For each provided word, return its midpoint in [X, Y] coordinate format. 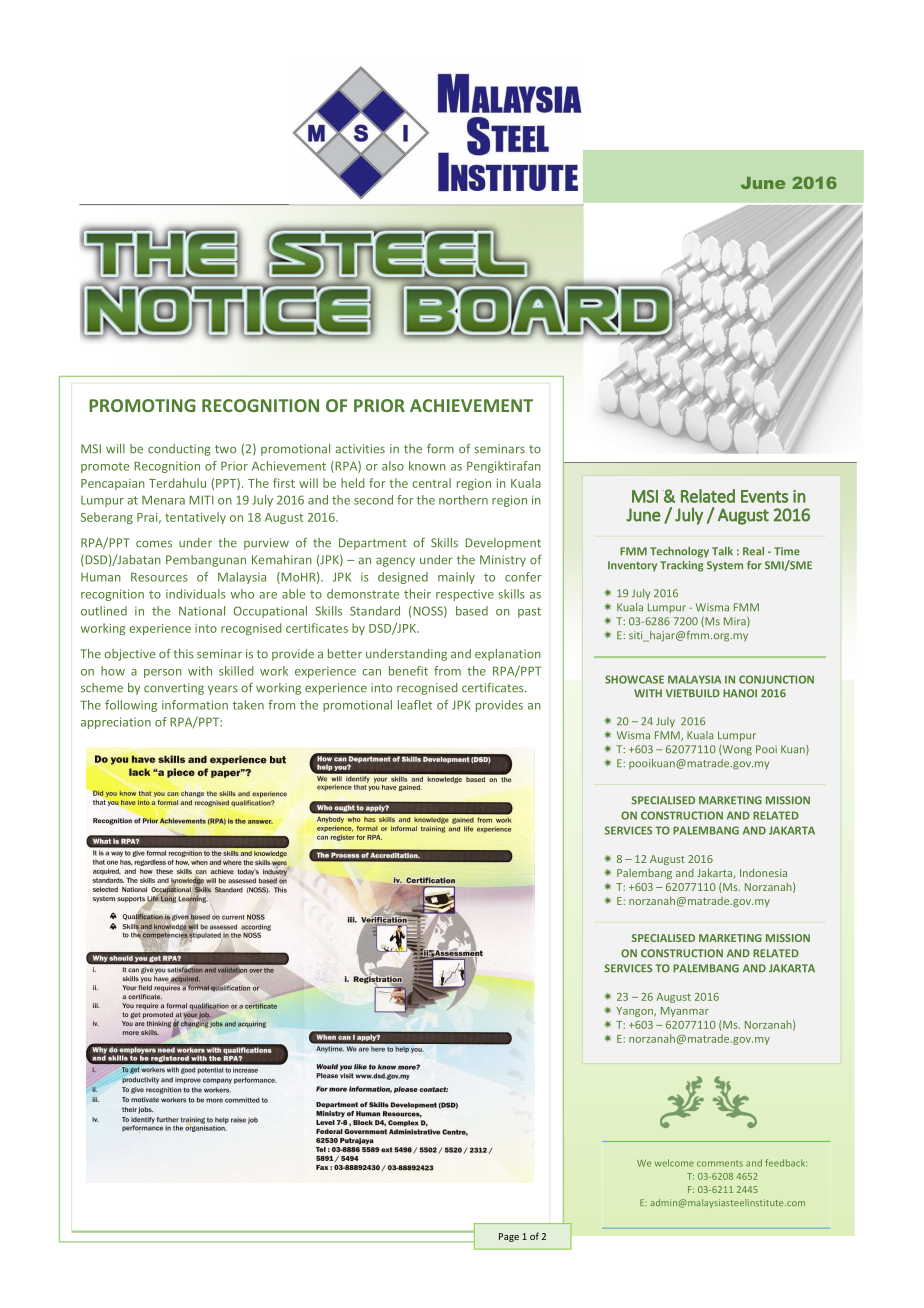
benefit [408, 671]
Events [764, 496]
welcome [674, 1163]
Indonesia [763, 872]
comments [720, 1163]
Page [509, 1237]
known [427, 466]
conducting [179, 450]
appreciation [116, 723]
